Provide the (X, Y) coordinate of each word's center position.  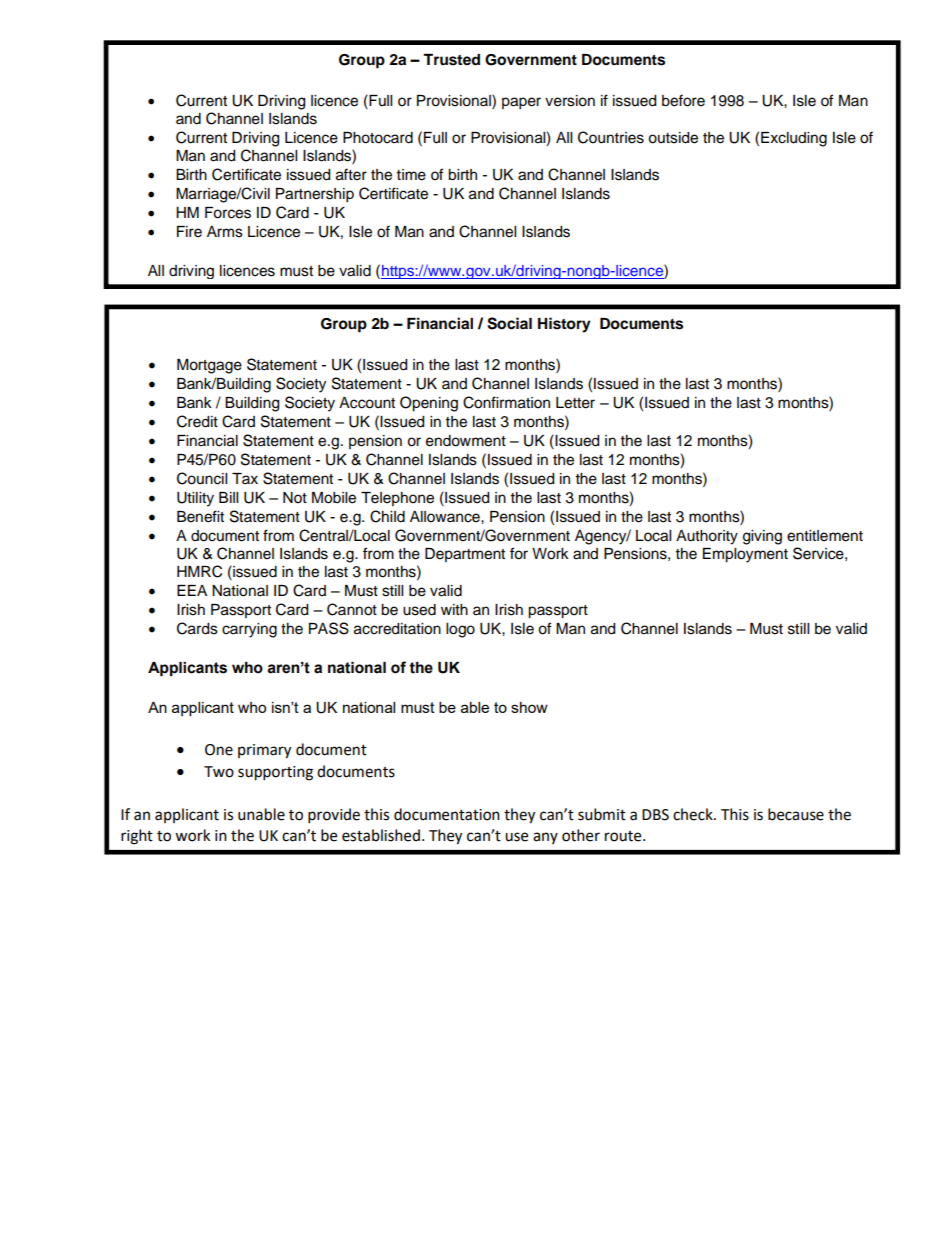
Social (509, 323)
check (694, 814)
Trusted (451, 60)
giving (762, 537)
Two (219, 772)
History (564, 325)
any (545, 838)
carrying (249, 630)
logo (460, 630)
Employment (745, 555)
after (351, 174)
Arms (225, 232)
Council (202, 478)
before (683, 100)
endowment (466, 441)
